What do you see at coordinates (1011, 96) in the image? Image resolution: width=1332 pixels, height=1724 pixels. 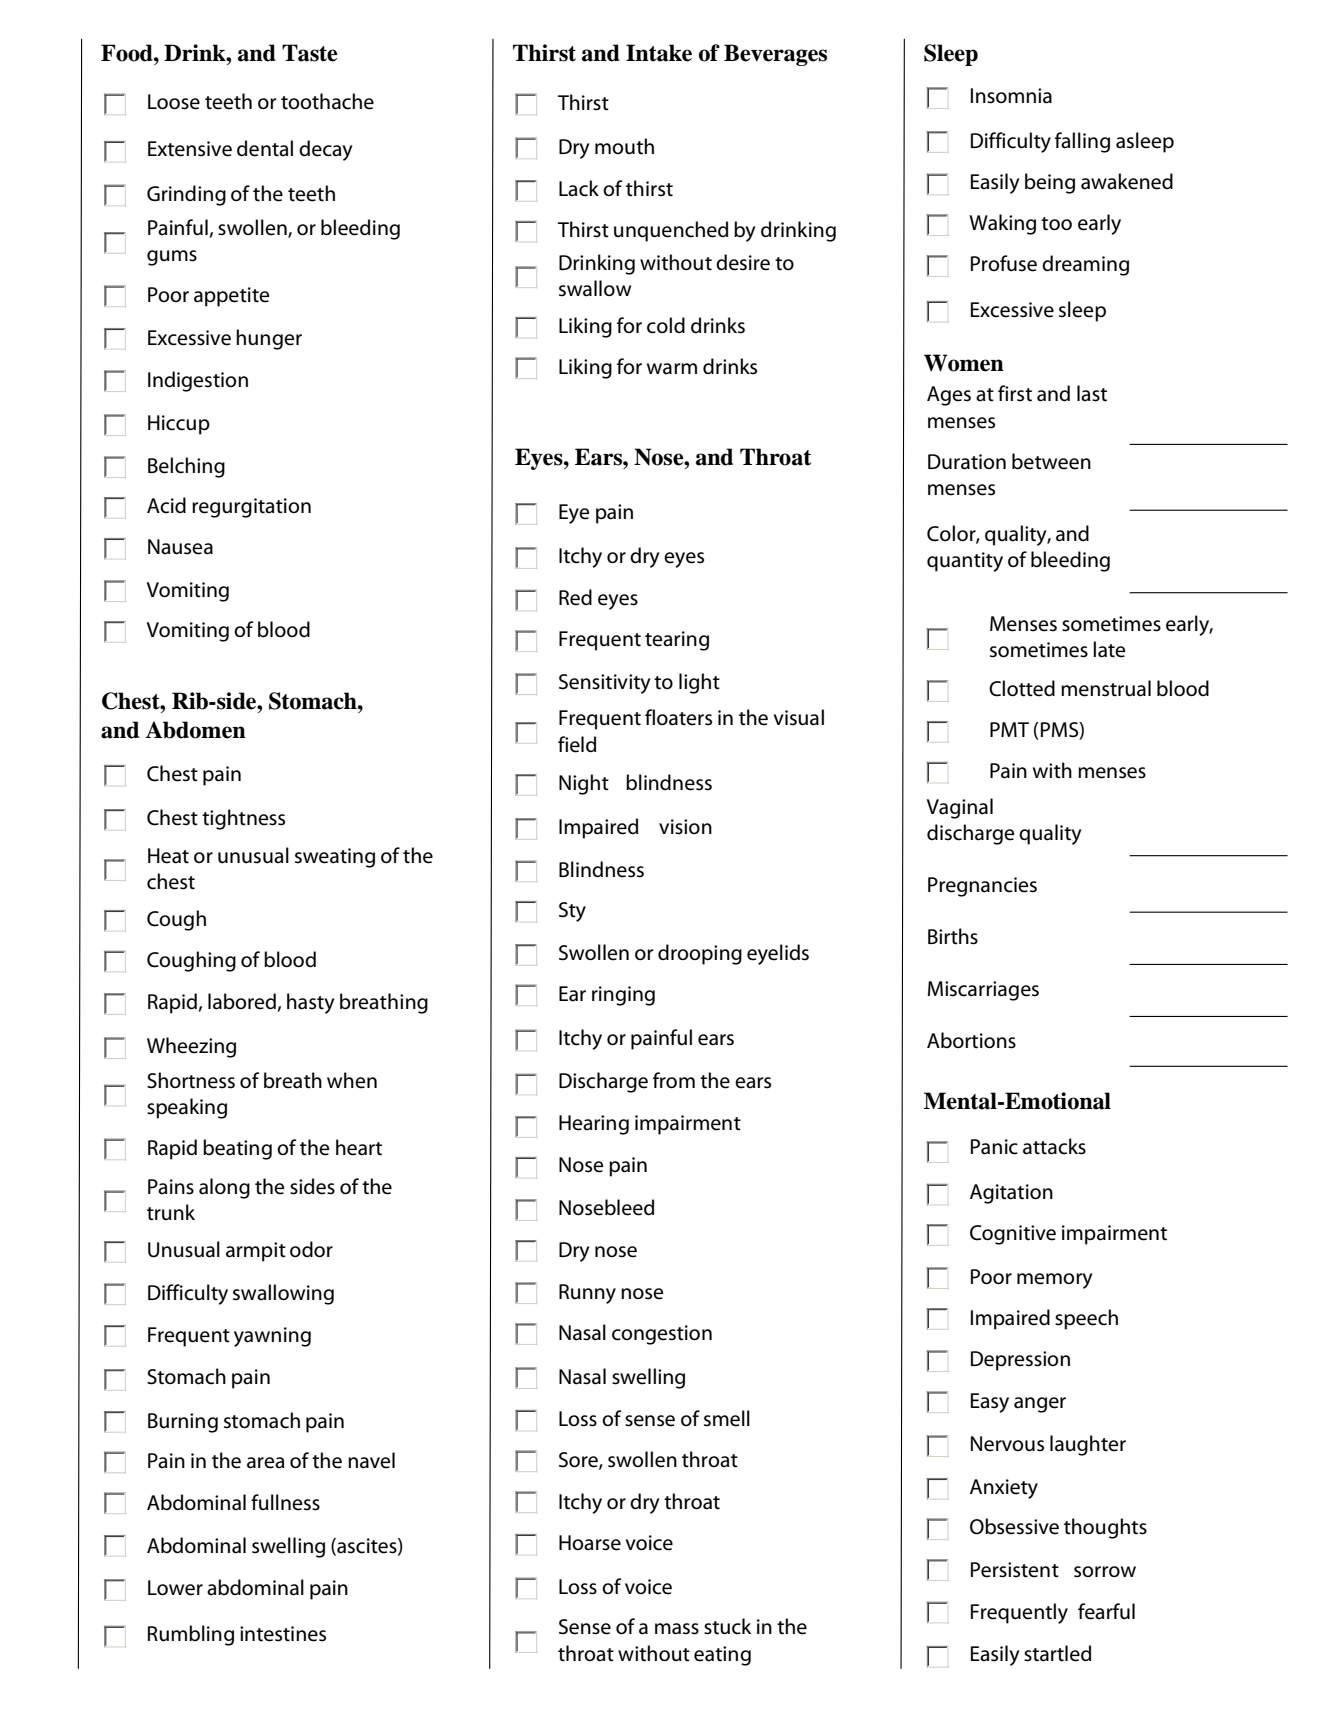 I see `Insomnia` at bounding box center [1011, 96].
